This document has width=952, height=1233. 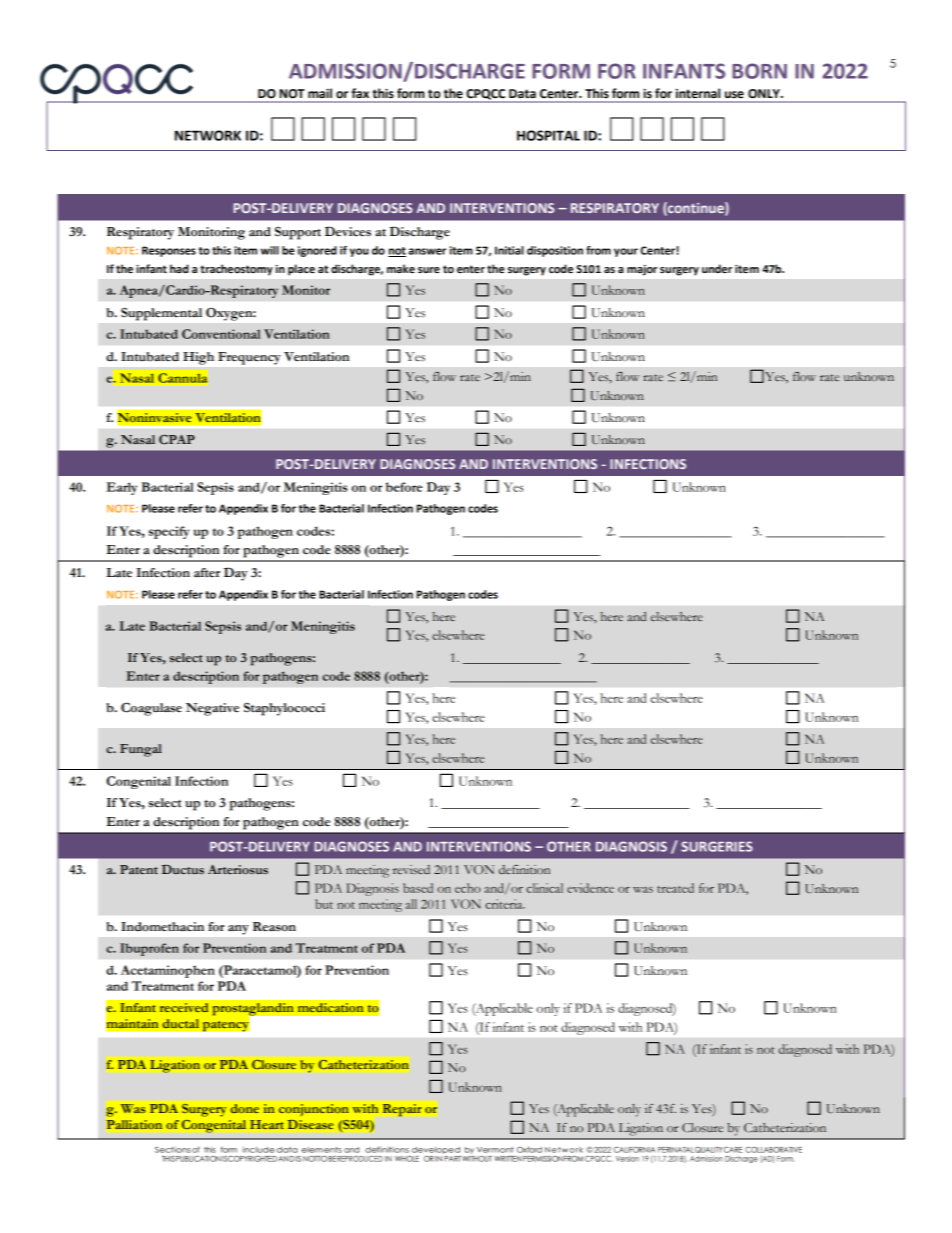 I want to click on Fungal, so click(x=141, y=750).
